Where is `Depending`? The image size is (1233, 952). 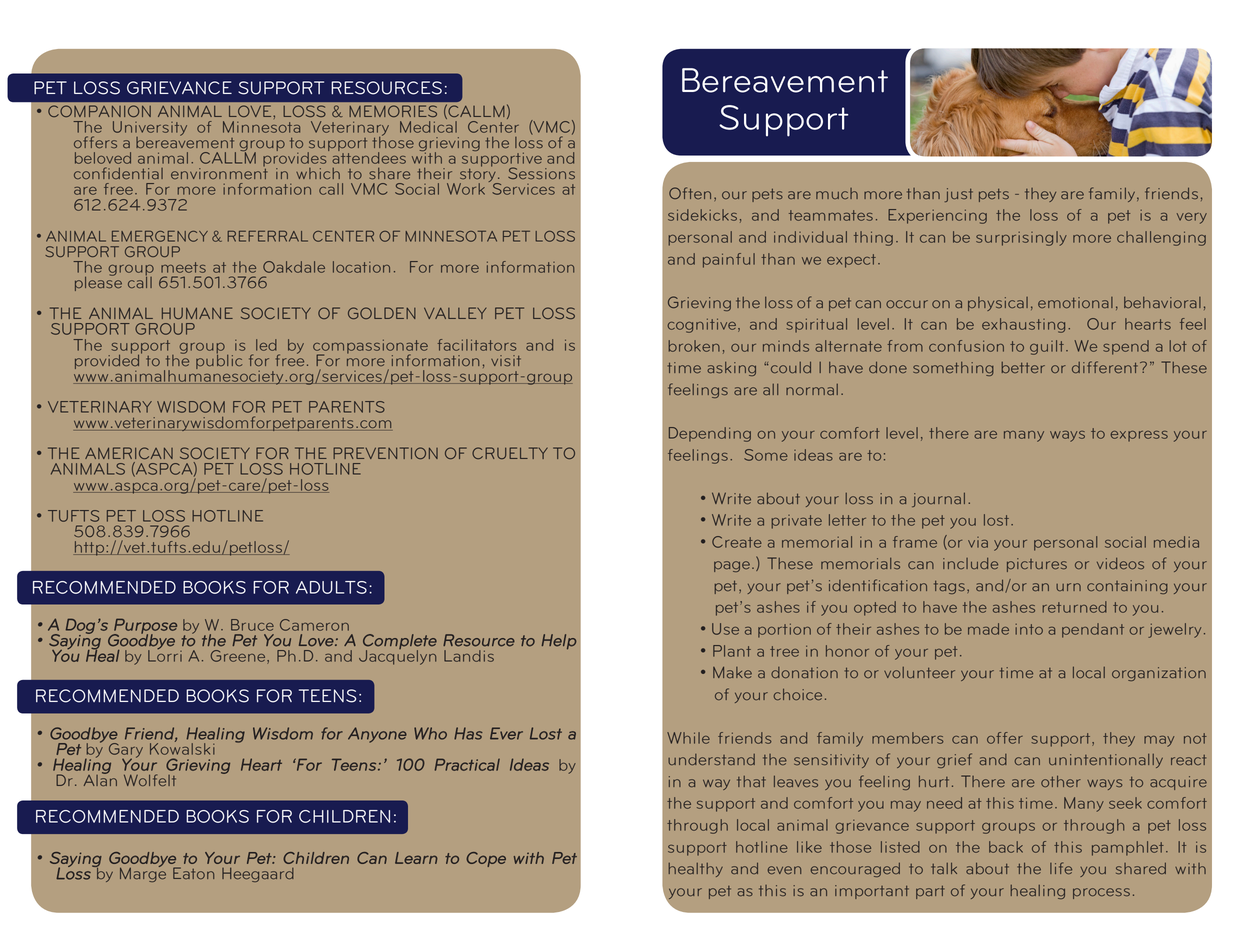 Depending is located at coordinates (710, 434).
